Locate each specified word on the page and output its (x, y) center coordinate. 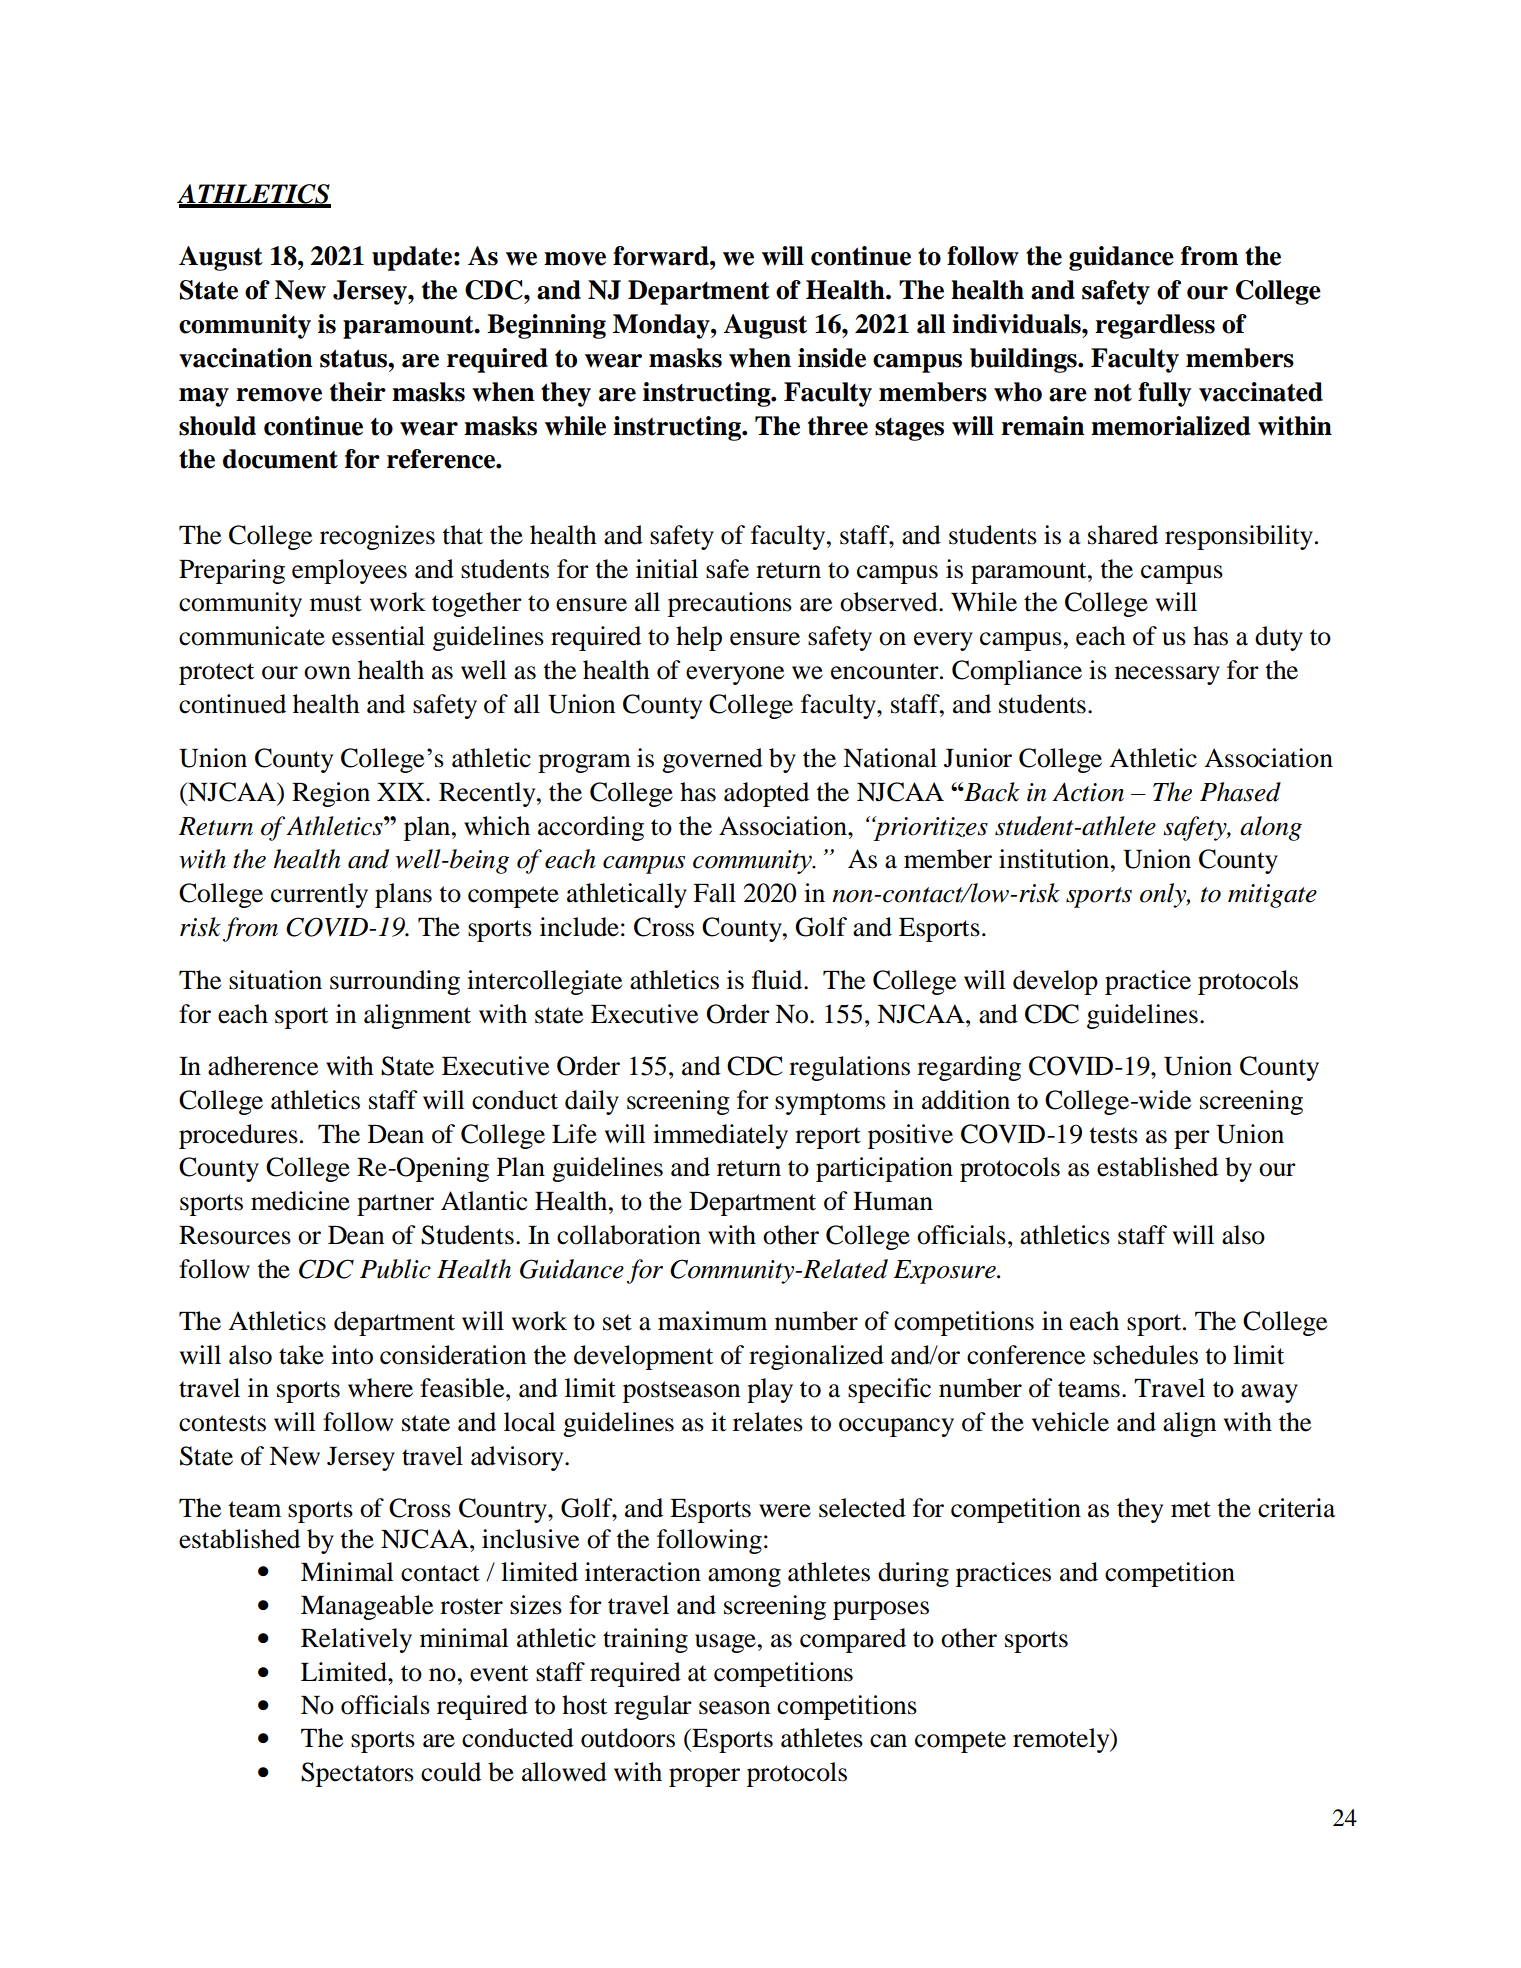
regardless (1155, 326)
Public (395, 1269)
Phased (1240, 792)
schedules (1145, 1355)
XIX (402, 792)
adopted (766, 794)
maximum (712, 1321)
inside (832, 358)
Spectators (357, 1774)
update (413, 258)
